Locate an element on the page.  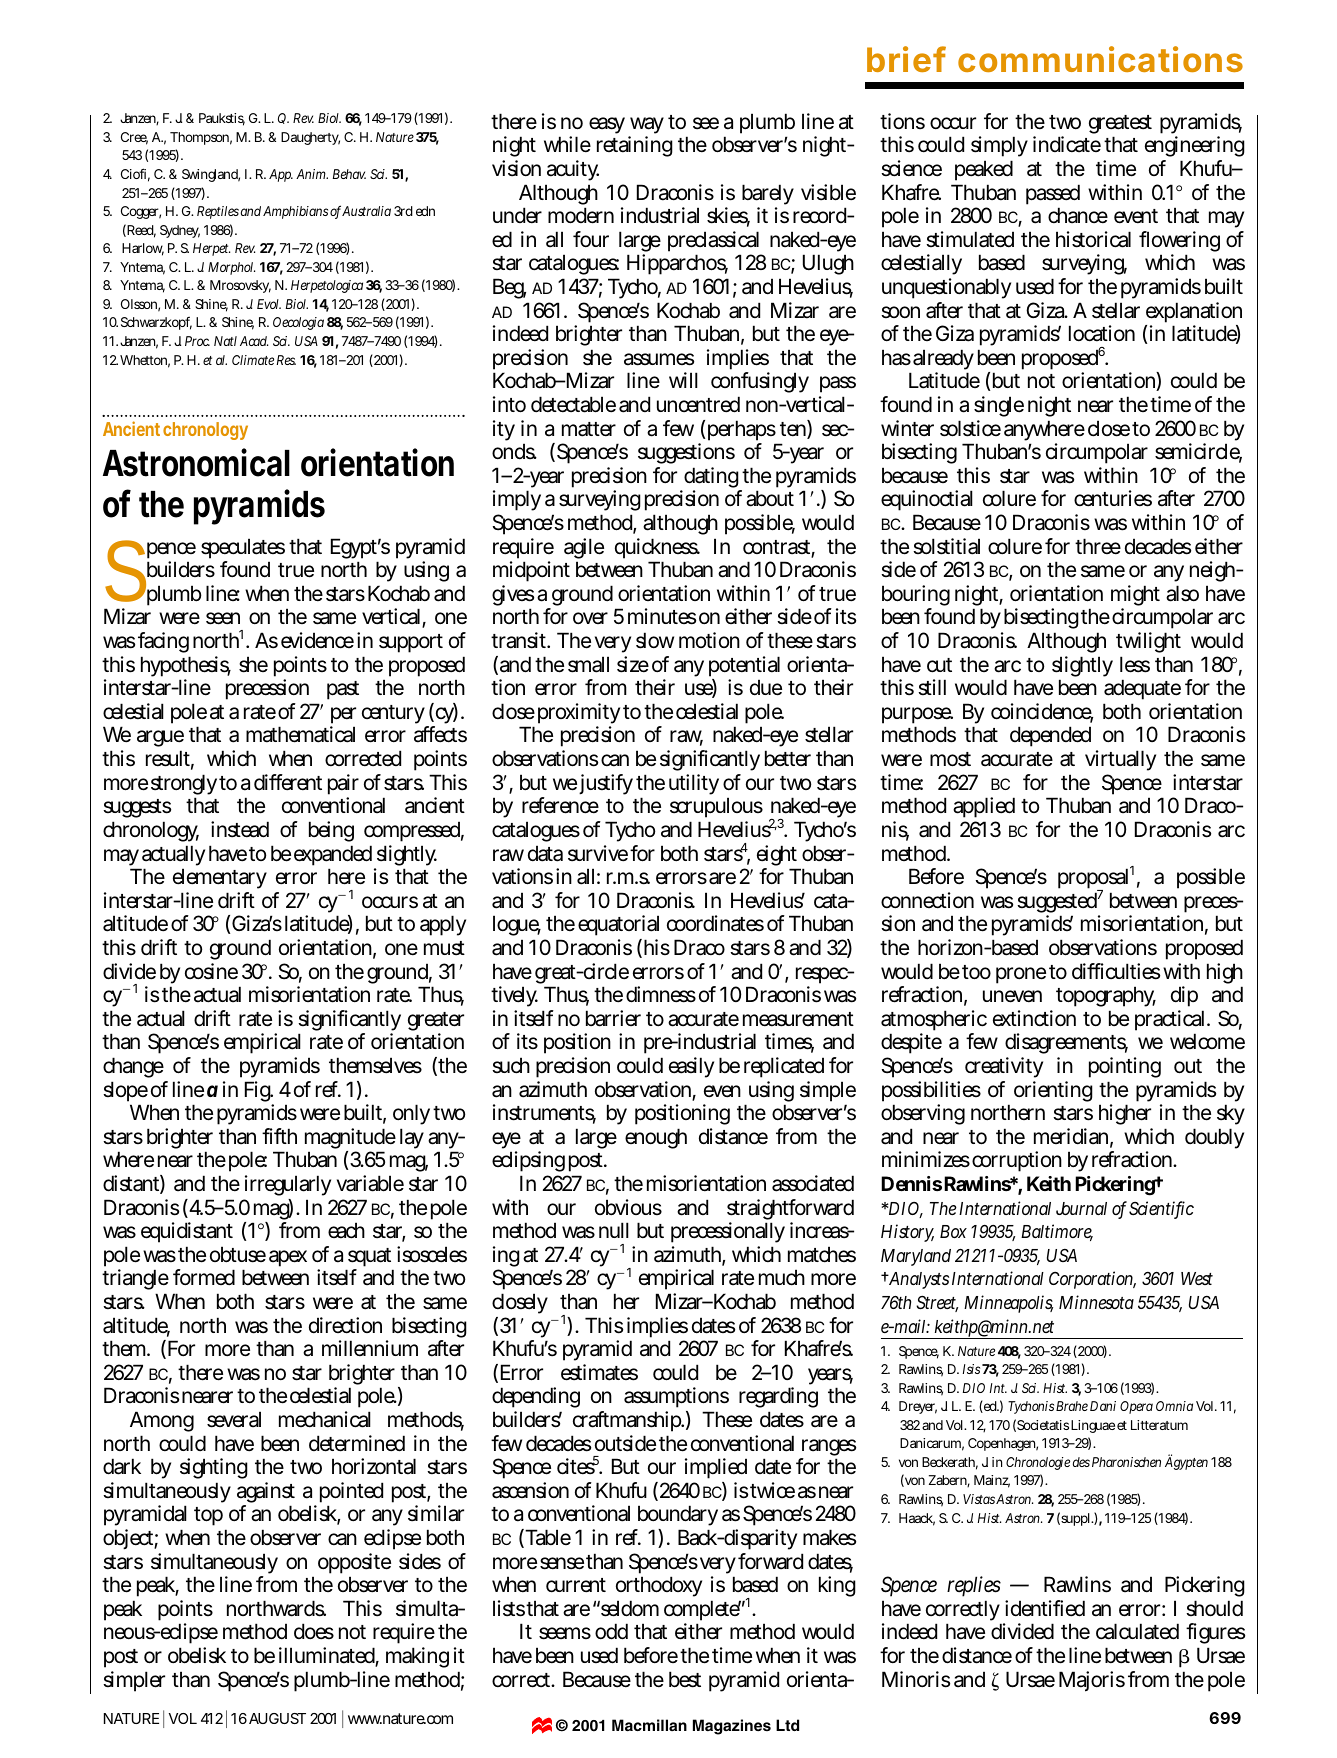
Majoris is located at coordinates (1092, 1681).
